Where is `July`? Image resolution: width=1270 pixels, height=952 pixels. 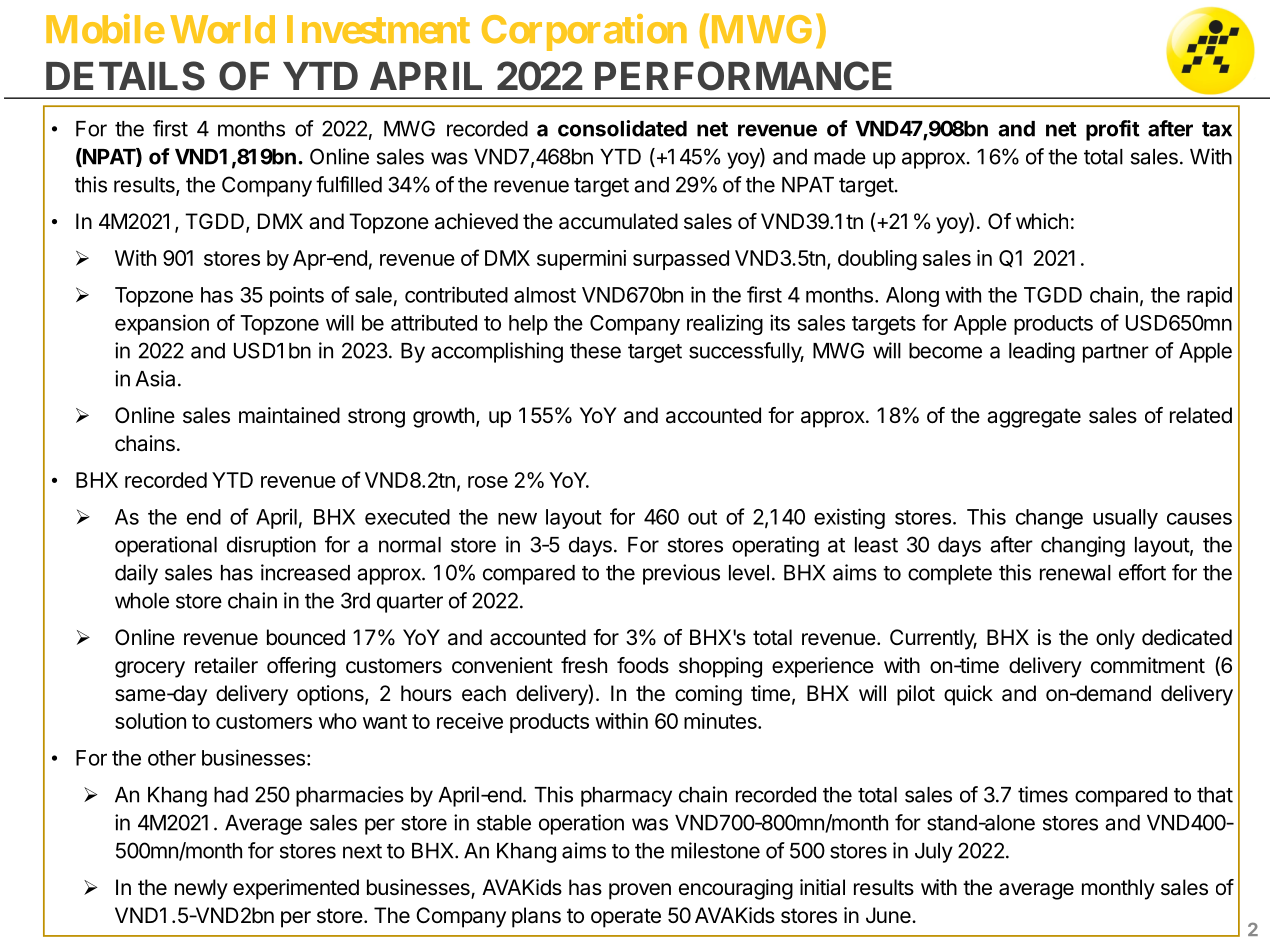 July is located at coordinates (934, 853).
